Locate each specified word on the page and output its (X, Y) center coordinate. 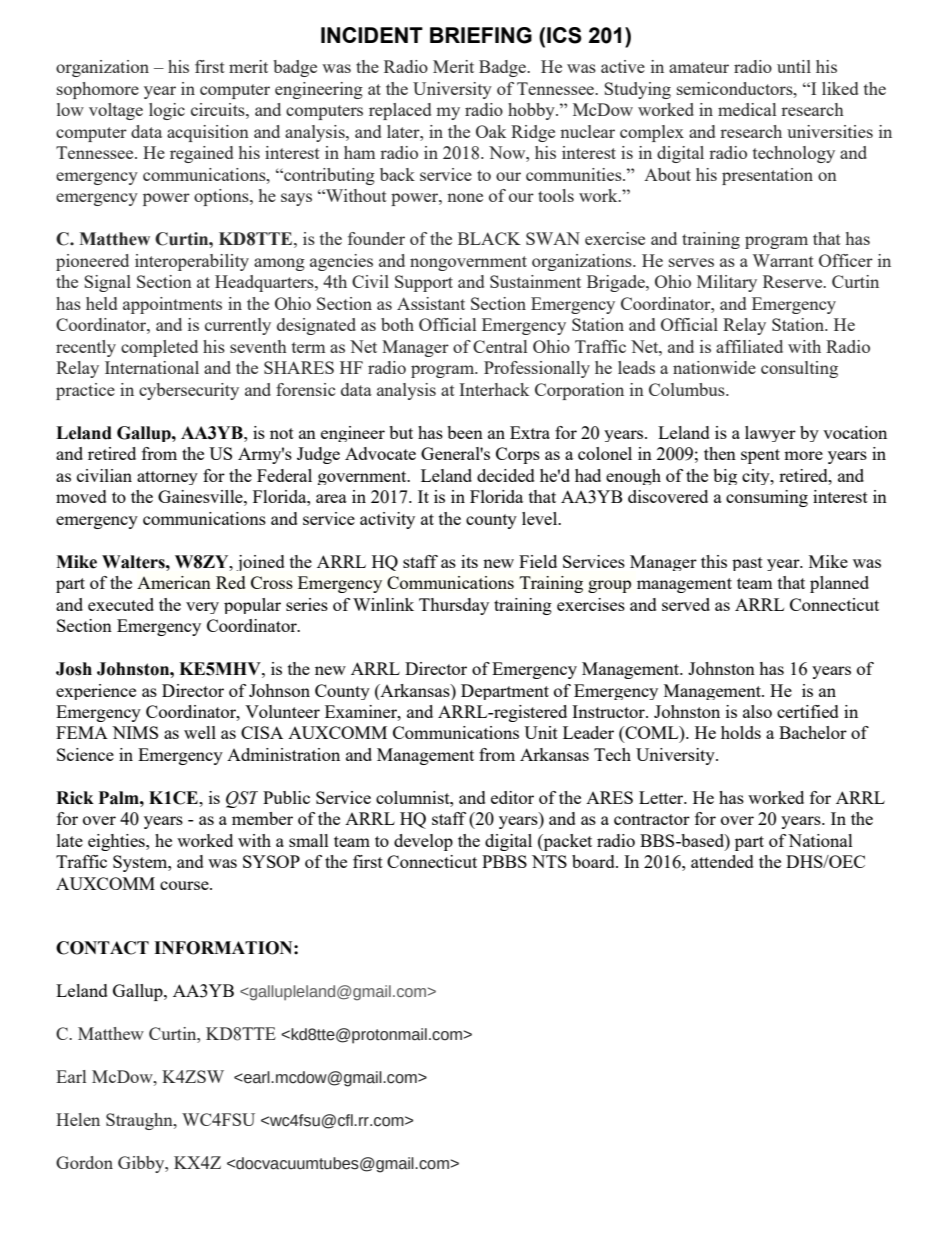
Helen (78, 1119)
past (747, 564)
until (794, 66)
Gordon (84, 1162)
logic (167, 111)
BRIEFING (481, 35)
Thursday (454, 606)
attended (722, 861)
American (174, 582)
